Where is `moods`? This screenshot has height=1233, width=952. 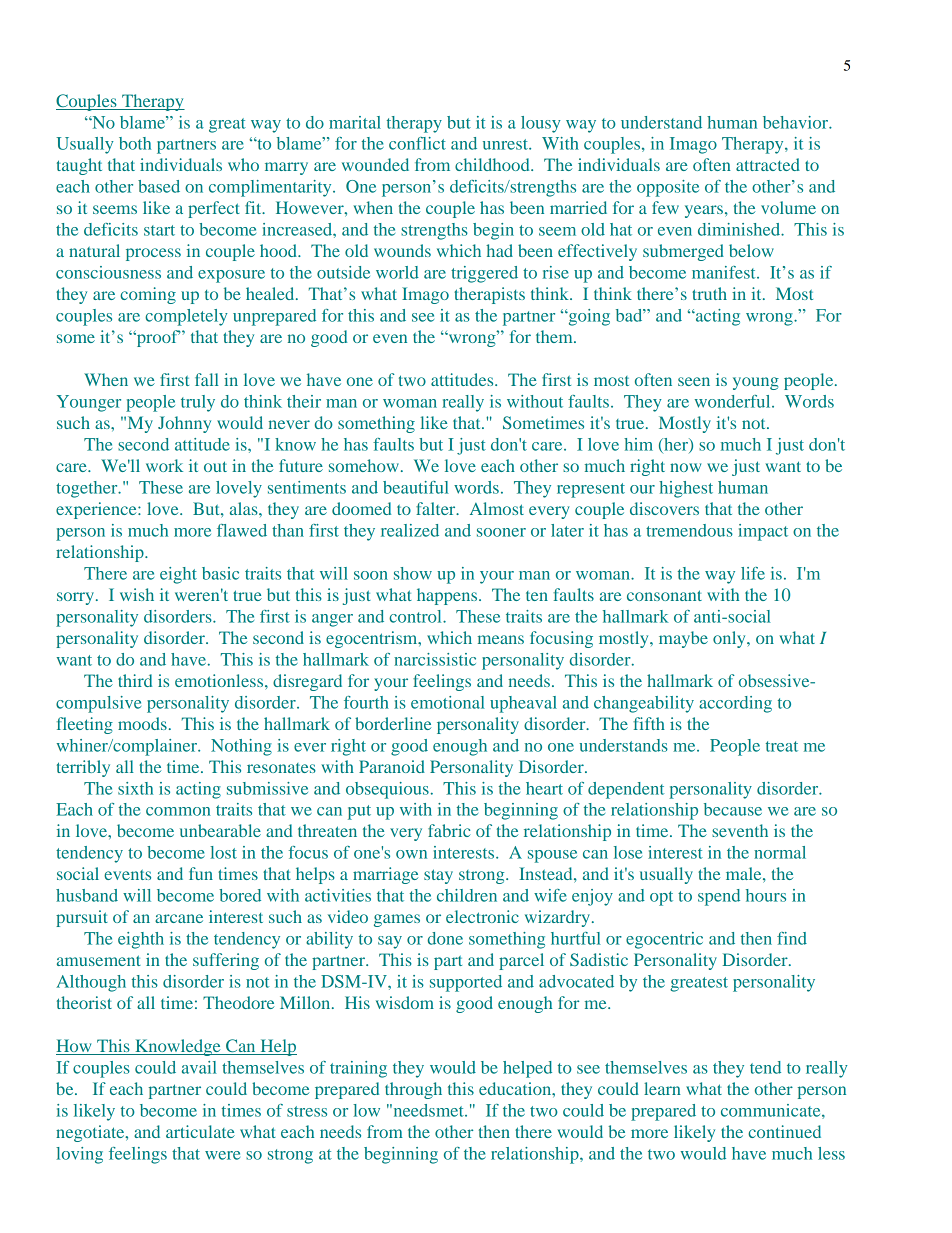 moods is located at coordinates (142, 723).
